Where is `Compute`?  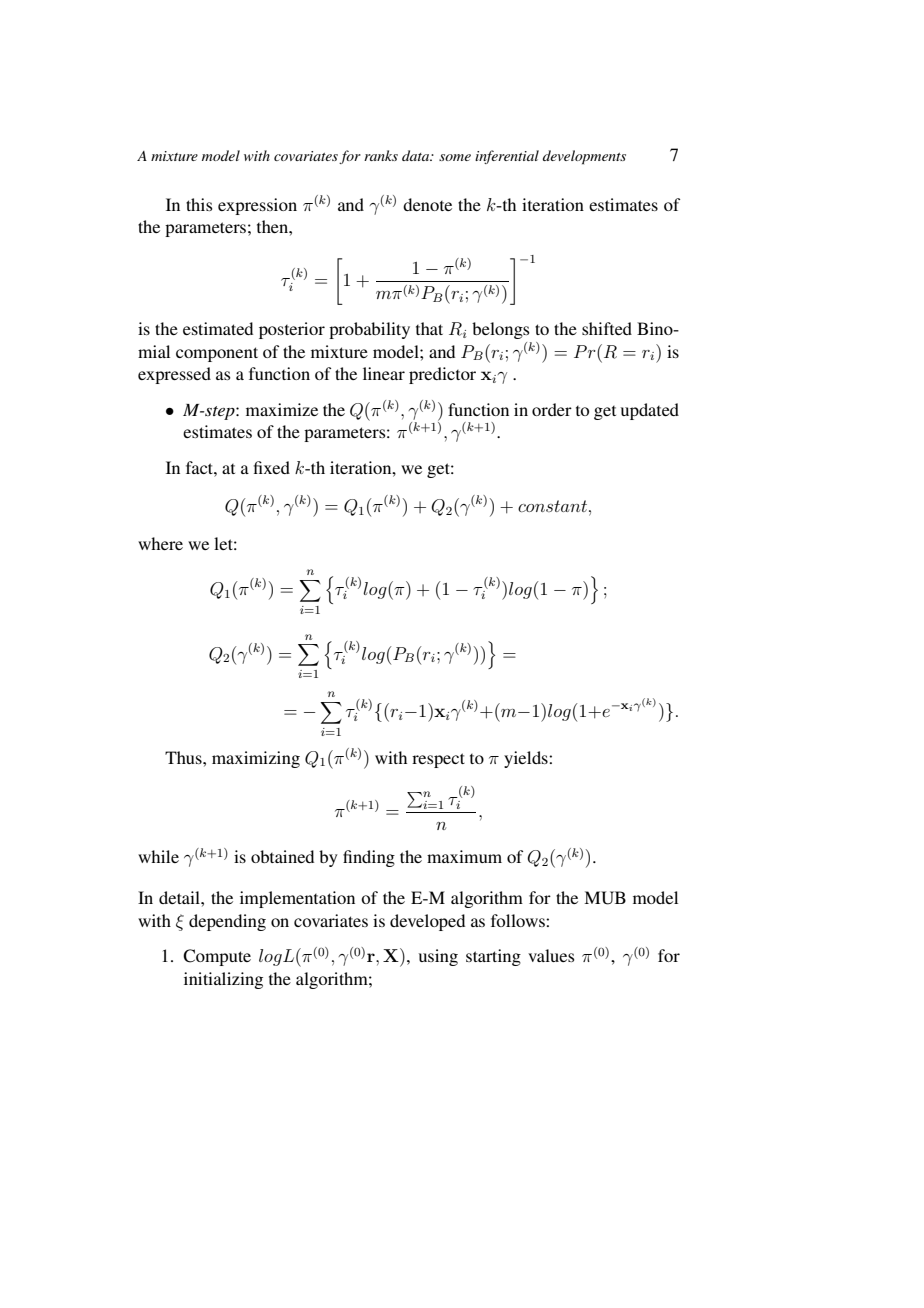
Compute is located at coordinates (217, 957).
